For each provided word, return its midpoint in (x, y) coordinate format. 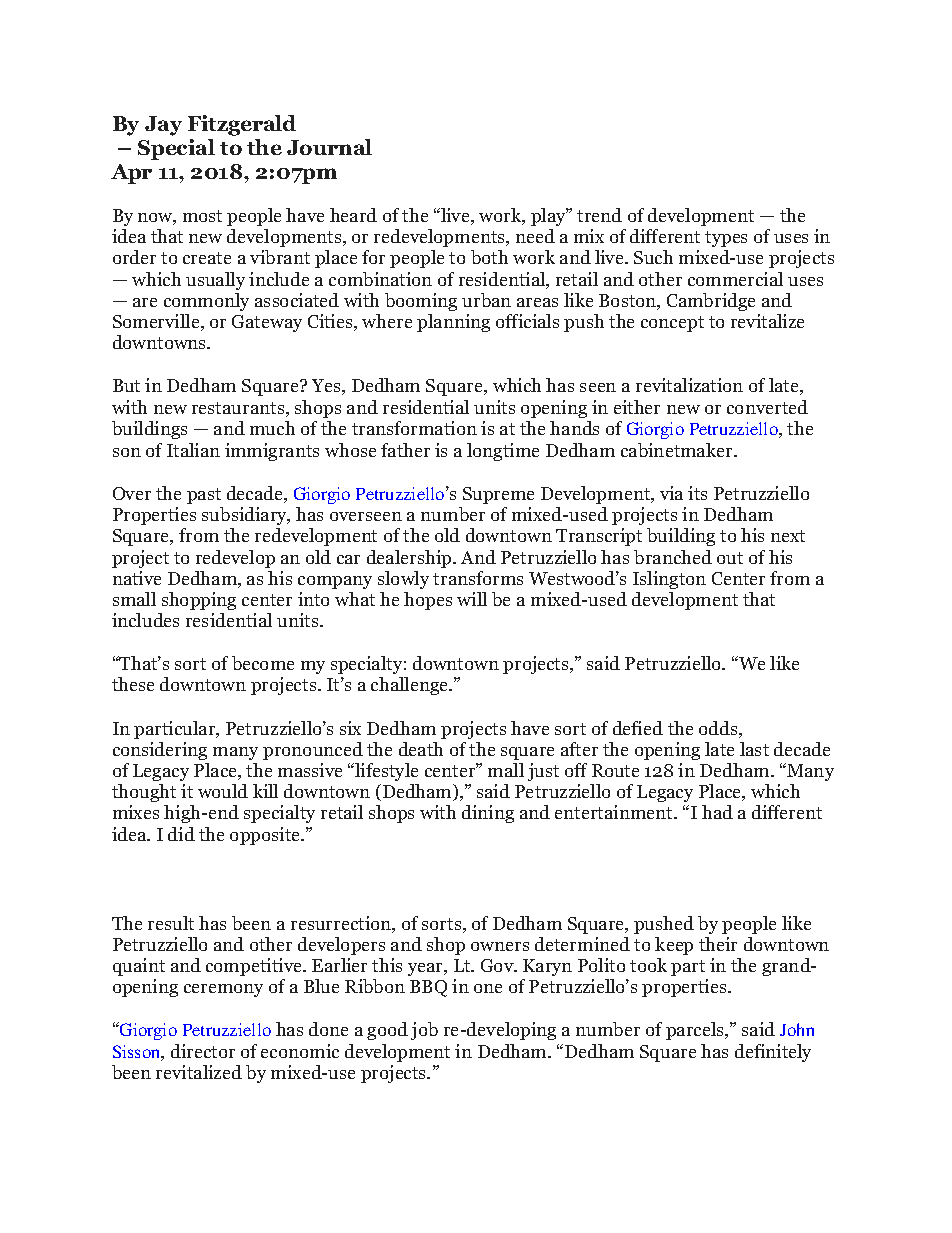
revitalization (689, 385)
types (726, 239)
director (203, 1051)
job (424, 1031)
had (717, 812)
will (472, 599)
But (126, 385)
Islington (669, 580)
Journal (329, 147)
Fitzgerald (242, 125)
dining (488, 814)
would (223, 791)
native (137, 578)
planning (453, 323)
